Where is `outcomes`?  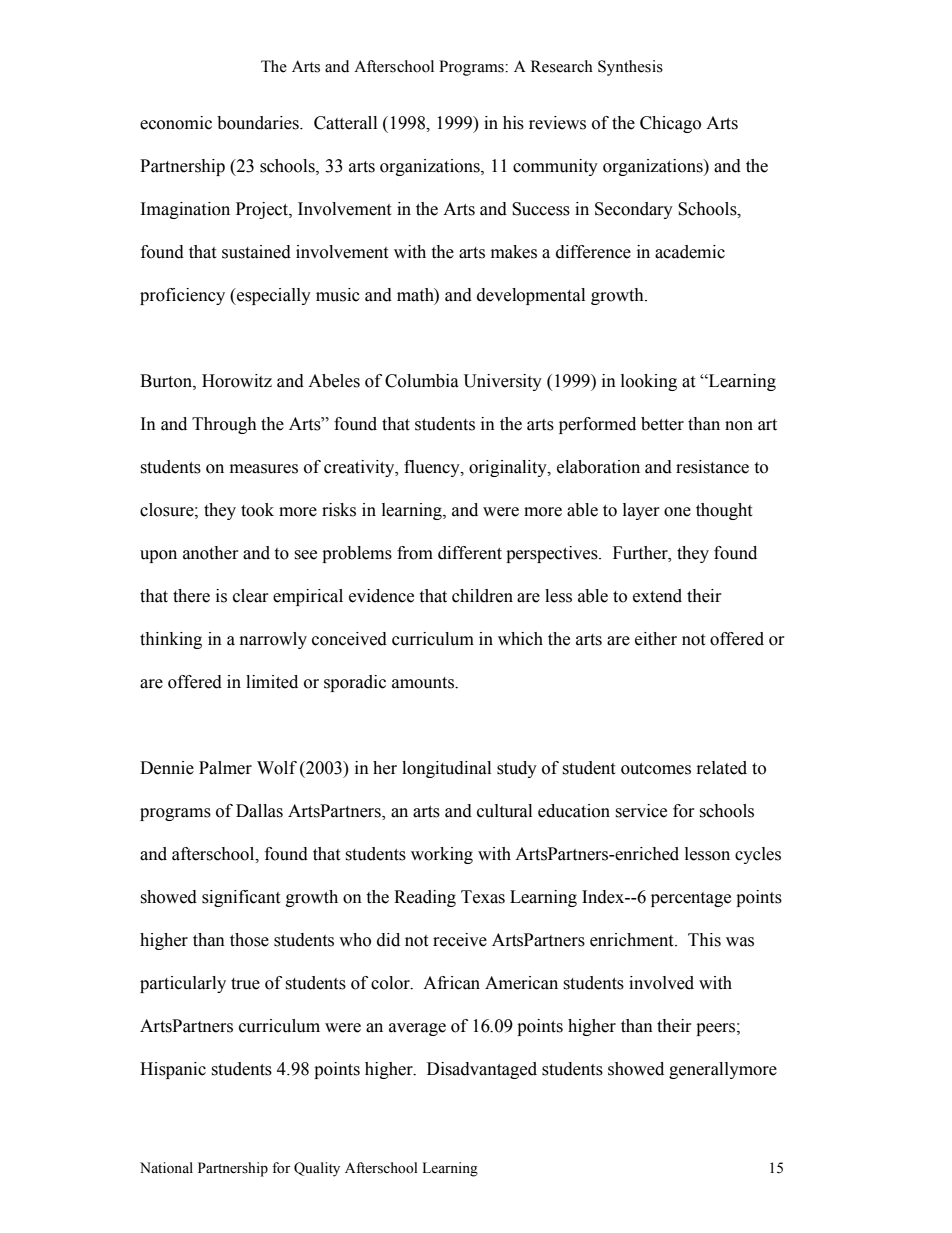 outcomes is located at coordinates (656, 769).
